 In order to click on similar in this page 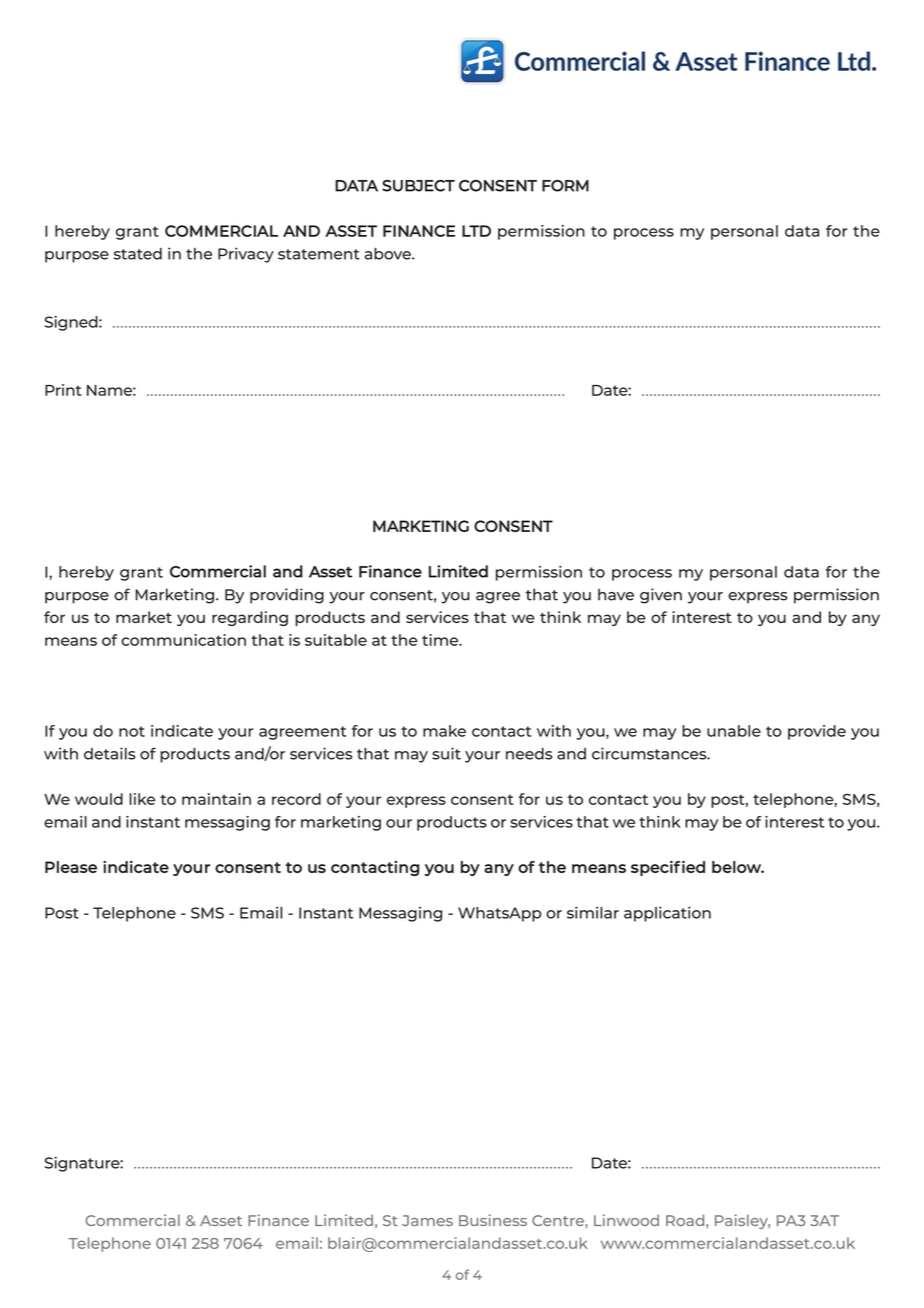, I will do `click(593, 912)`.
